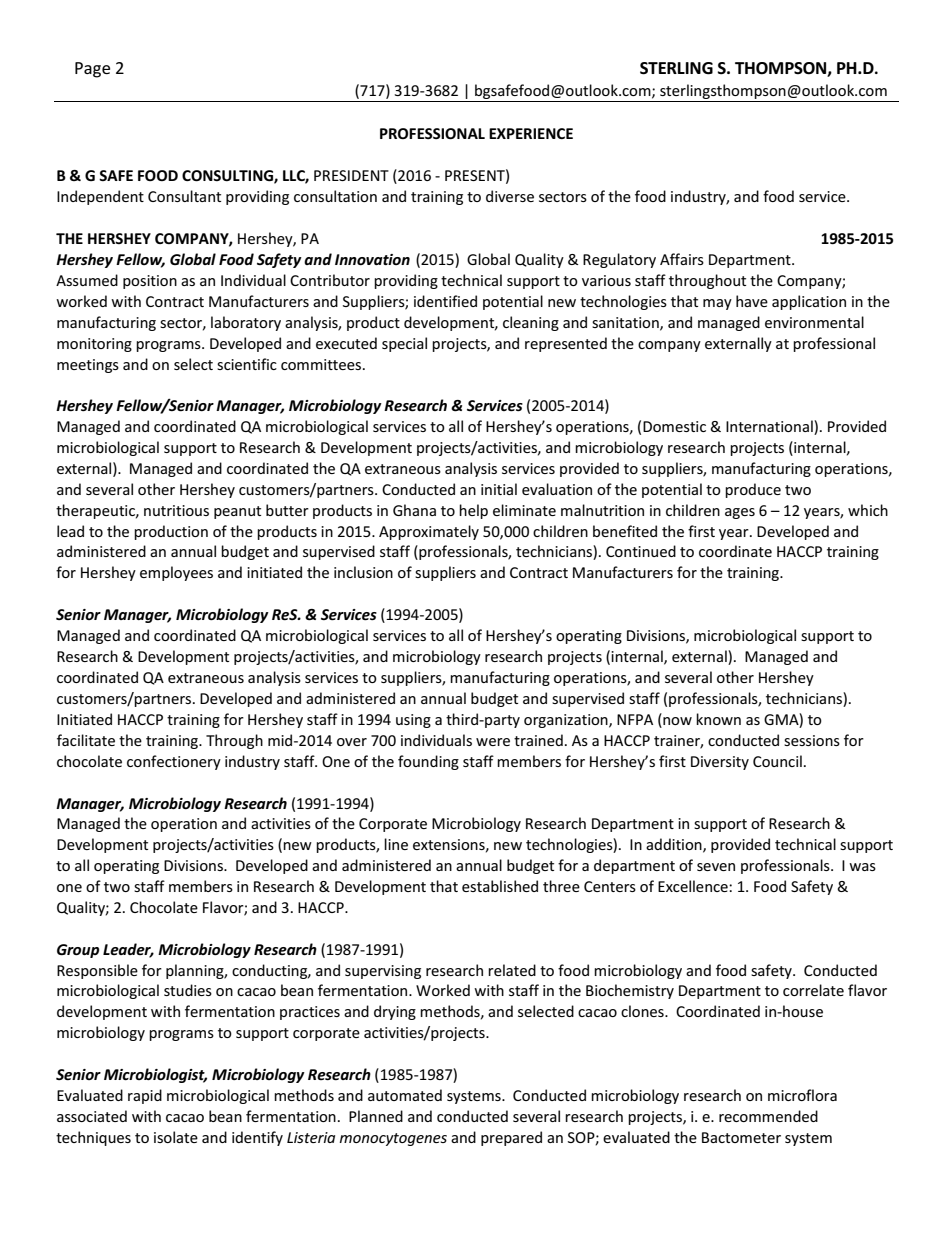  I want to click on EXPERIENCE, so click(531, 133).
